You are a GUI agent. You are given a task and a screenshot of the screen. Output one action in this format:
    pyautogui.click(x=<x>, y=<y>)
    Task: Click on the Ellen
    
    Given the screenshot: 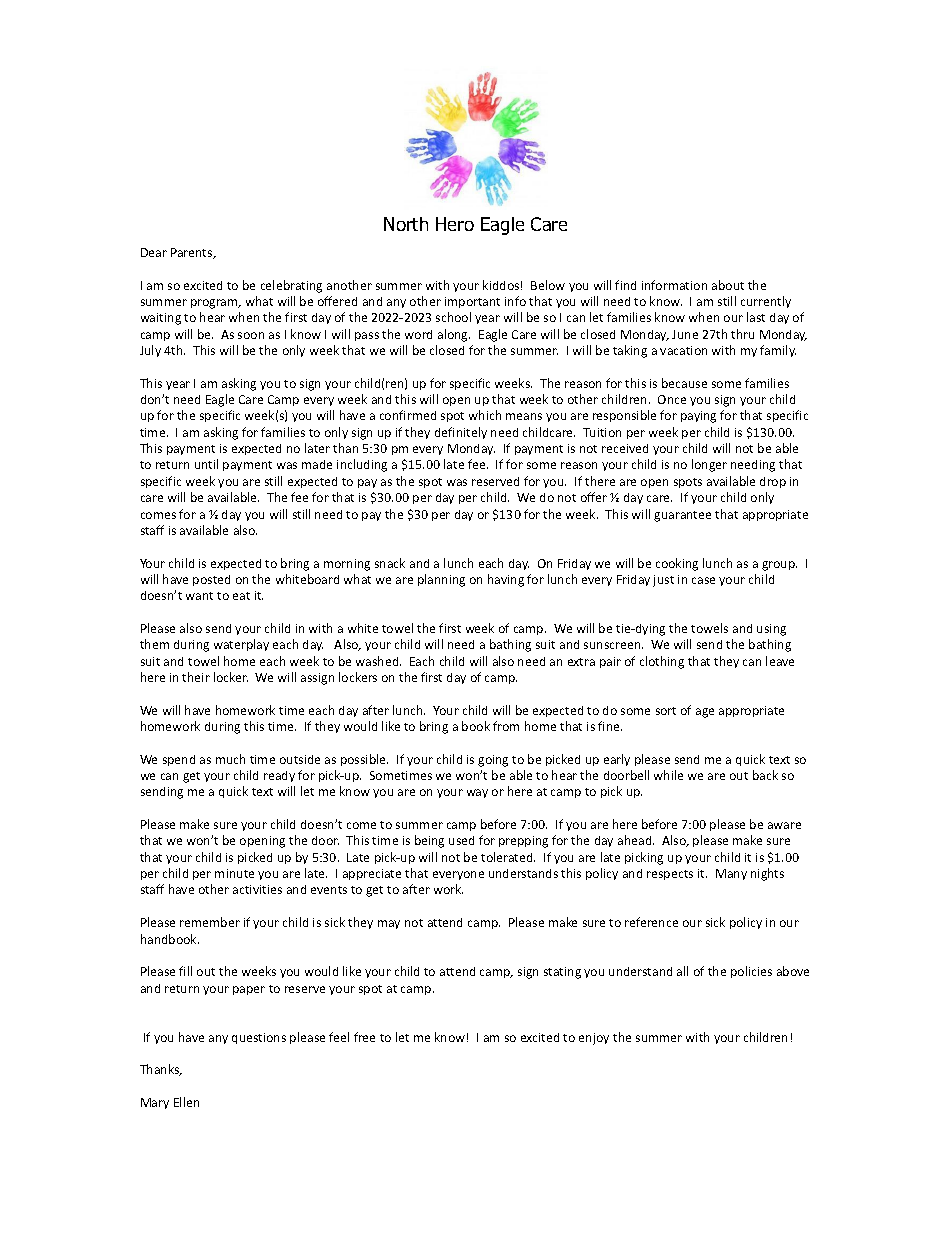 What is the action you would take?
    pyautogui.click(x=186, y=1102)
